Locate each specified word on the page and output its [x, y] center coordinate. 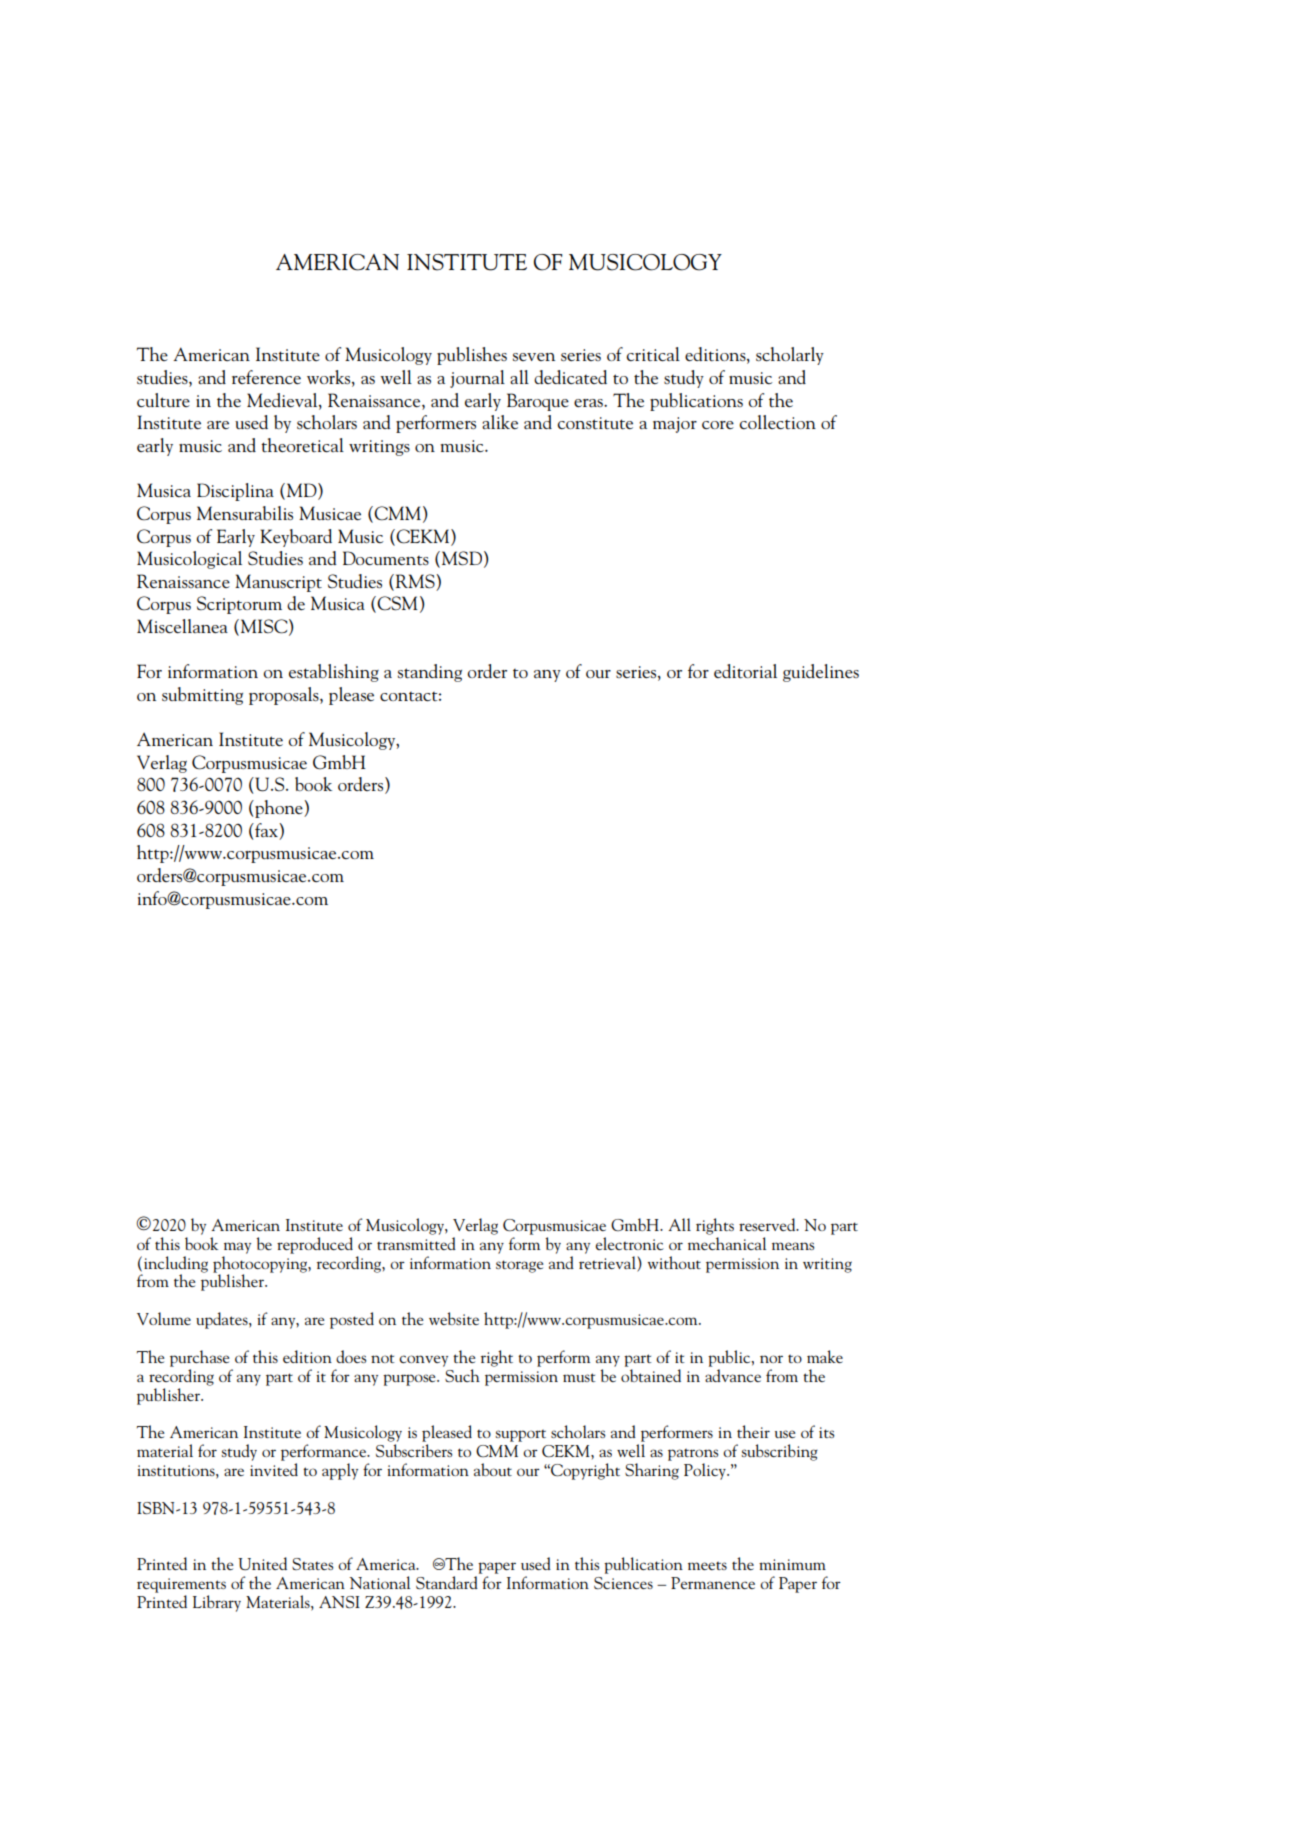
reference [266, 377]
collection [777, 422]
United [262, 1563]
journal [477, 379]
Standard [447, 1582]
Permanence [713, 1583]
